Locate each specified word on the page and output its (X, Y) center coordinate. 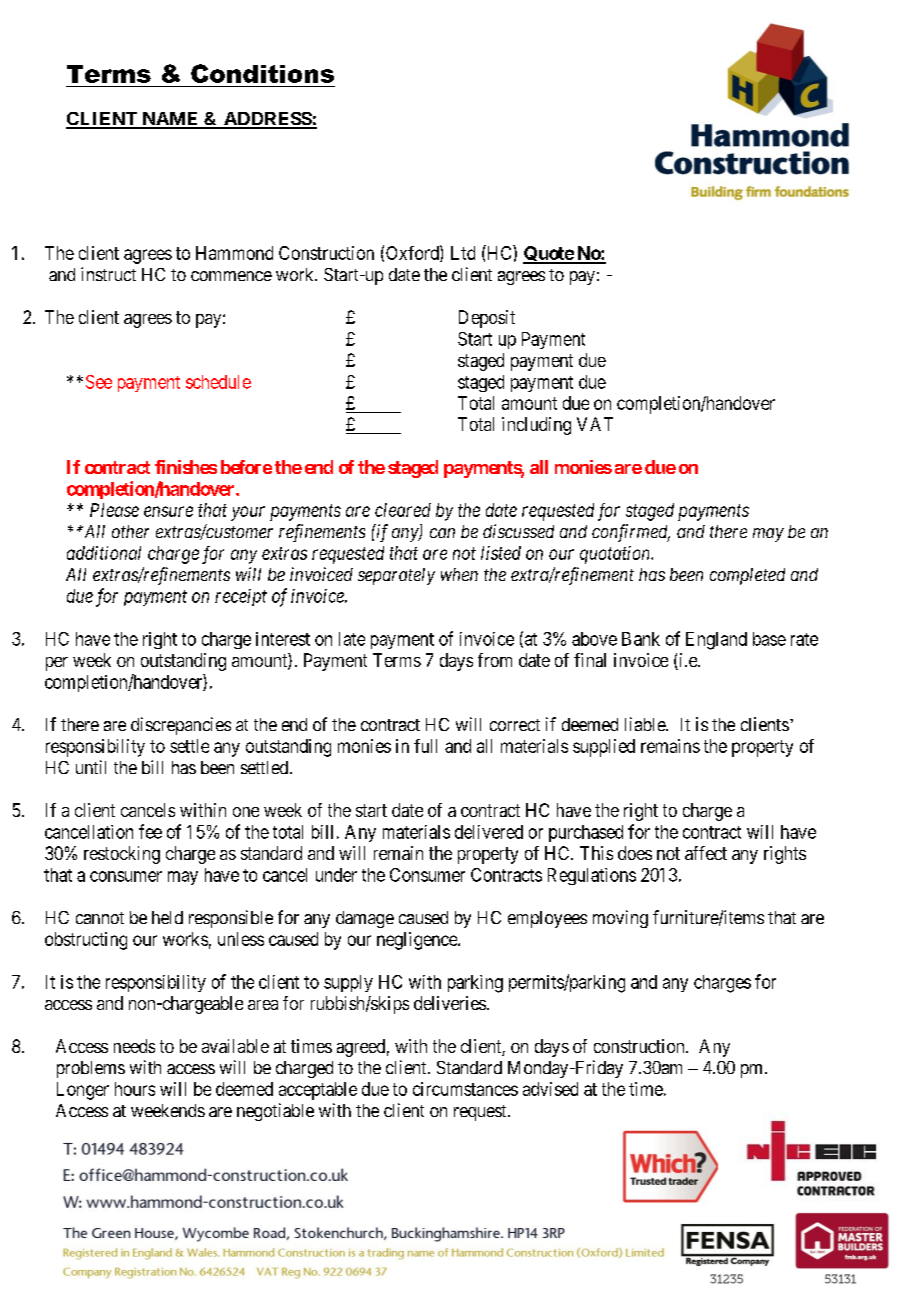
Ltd (463, 253)
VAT (595, 424)
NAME (170, 120)
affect (706, 853)
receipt (241, 597)
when (459, 574)
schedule (218, 382)
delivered (489, 832)
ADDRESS (267, 120)
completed (747, 576)
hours (135, 1089)
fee (150, 831)
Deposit (487, 319)
